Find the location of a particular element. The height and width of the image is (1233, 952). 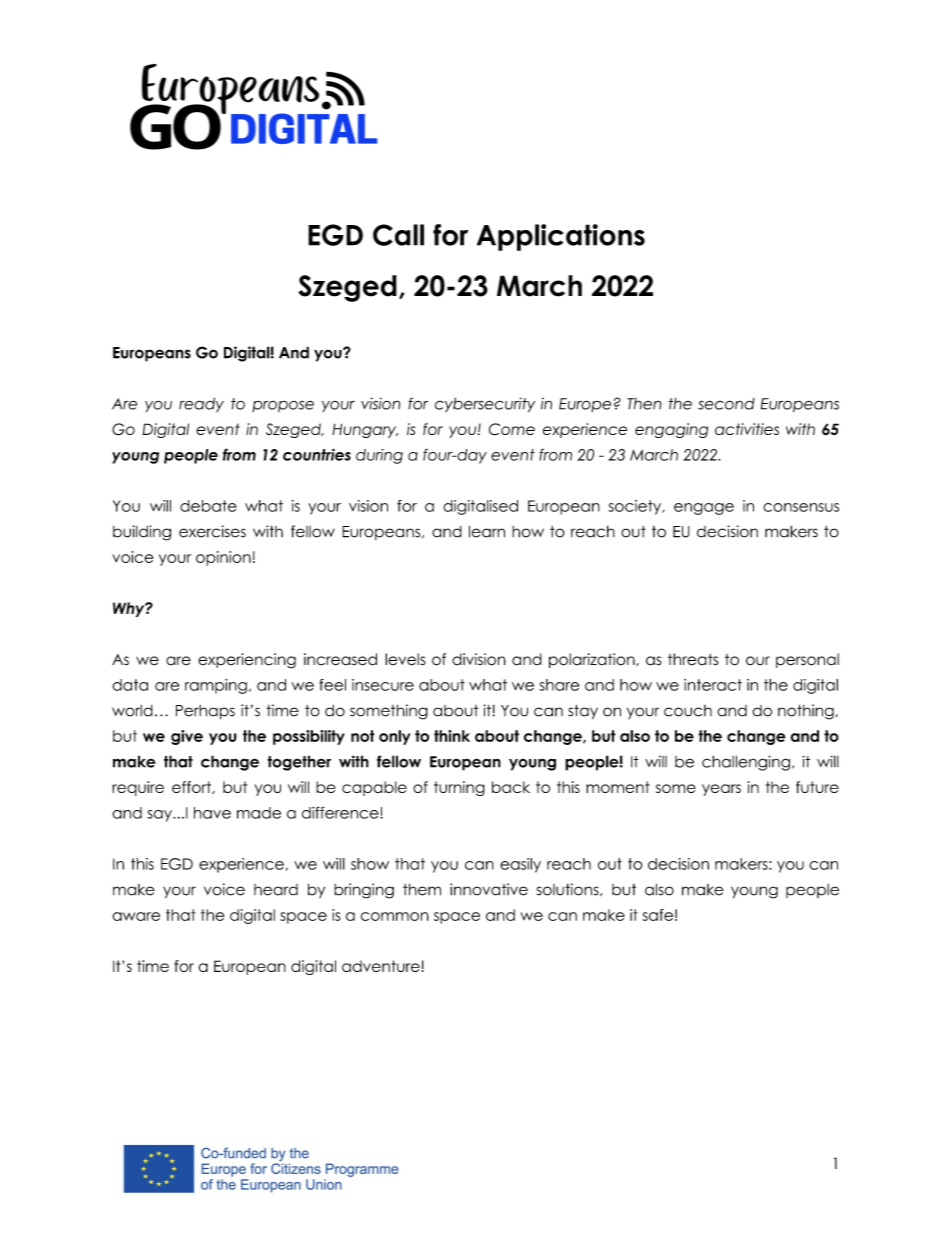

Perhaps is located at coordinates (205, 712).
